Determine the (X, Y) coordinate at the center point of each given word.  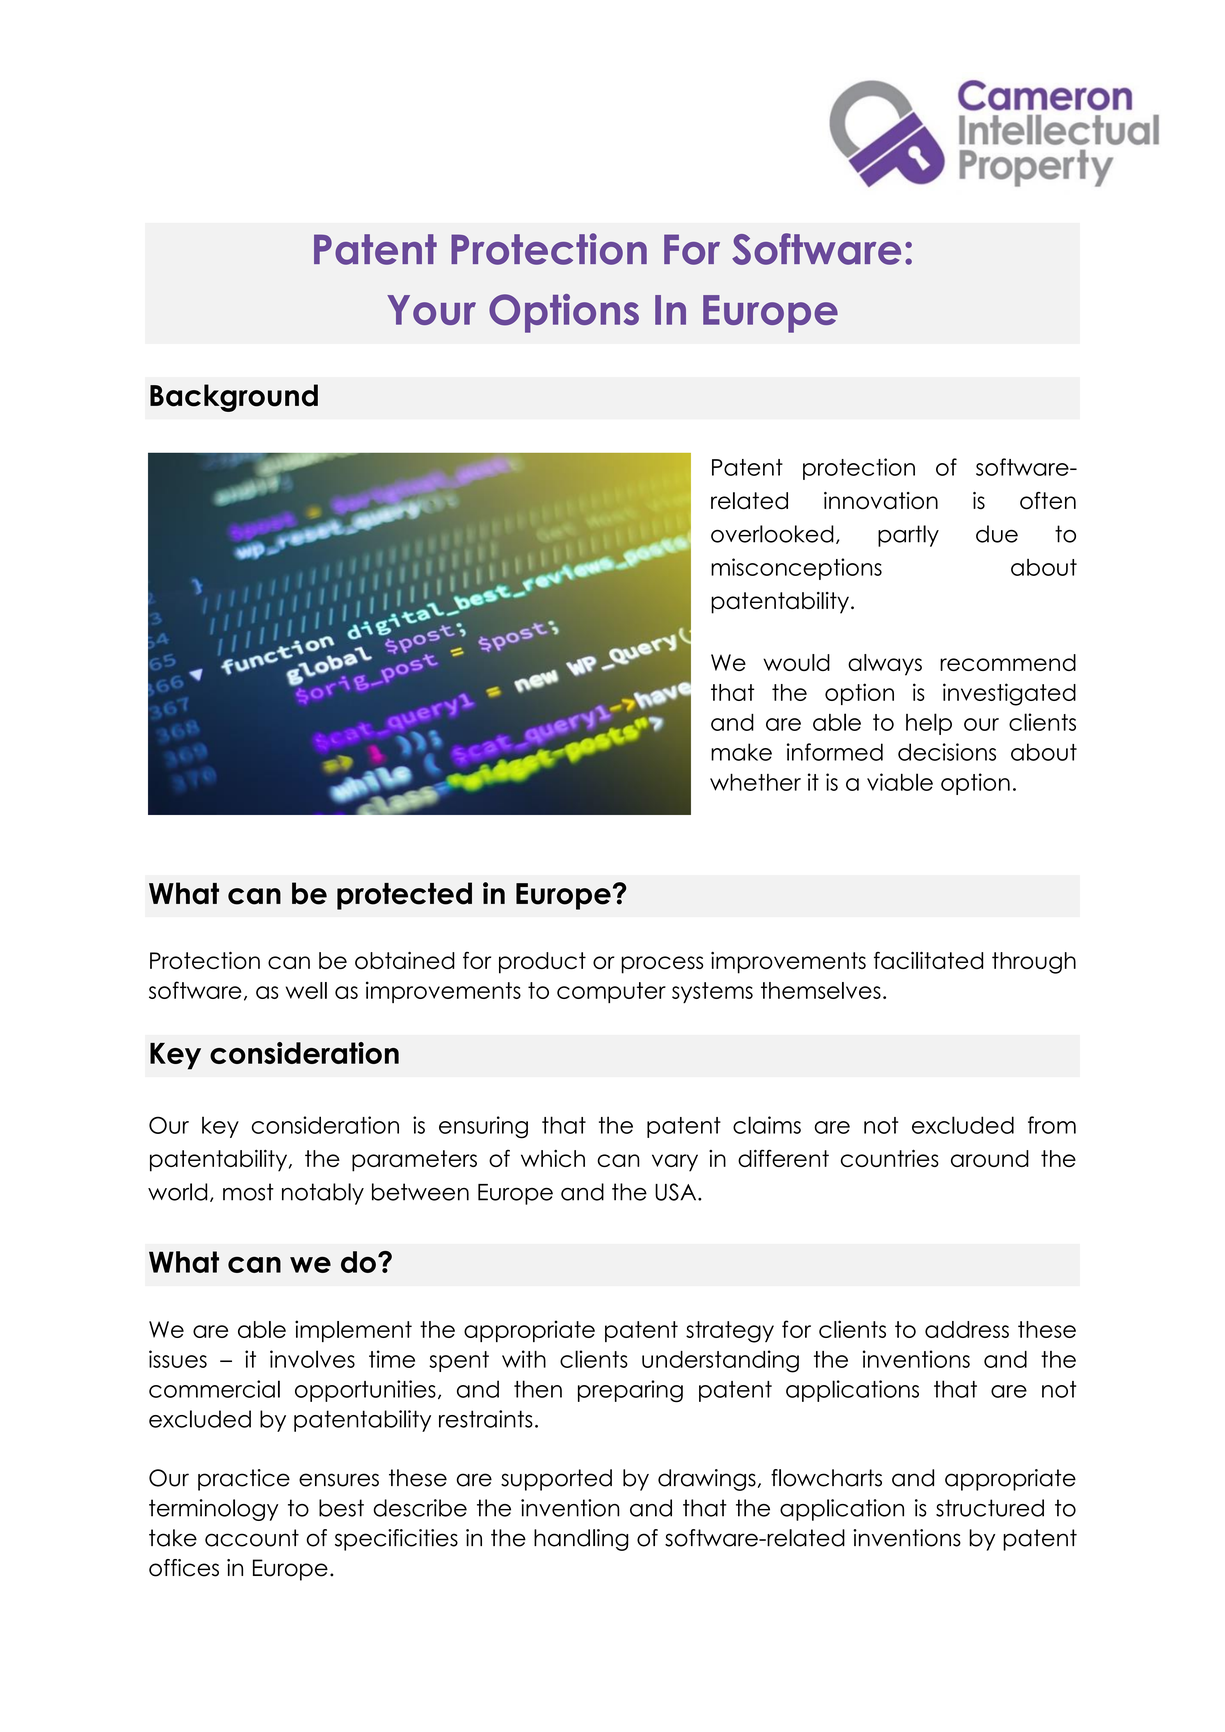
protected (404, 896)
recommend (1008, 662)
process (662, 965)
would (796, 662)
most (248, 1192)
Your (431, 310)
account (252, 1538)
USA (677, 1192)
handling (581, 1540)
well (306, 990)
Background (234, 398)
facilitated (928, 960)
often (1048, 501)
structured (990, 1508)
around (990, 1158)
